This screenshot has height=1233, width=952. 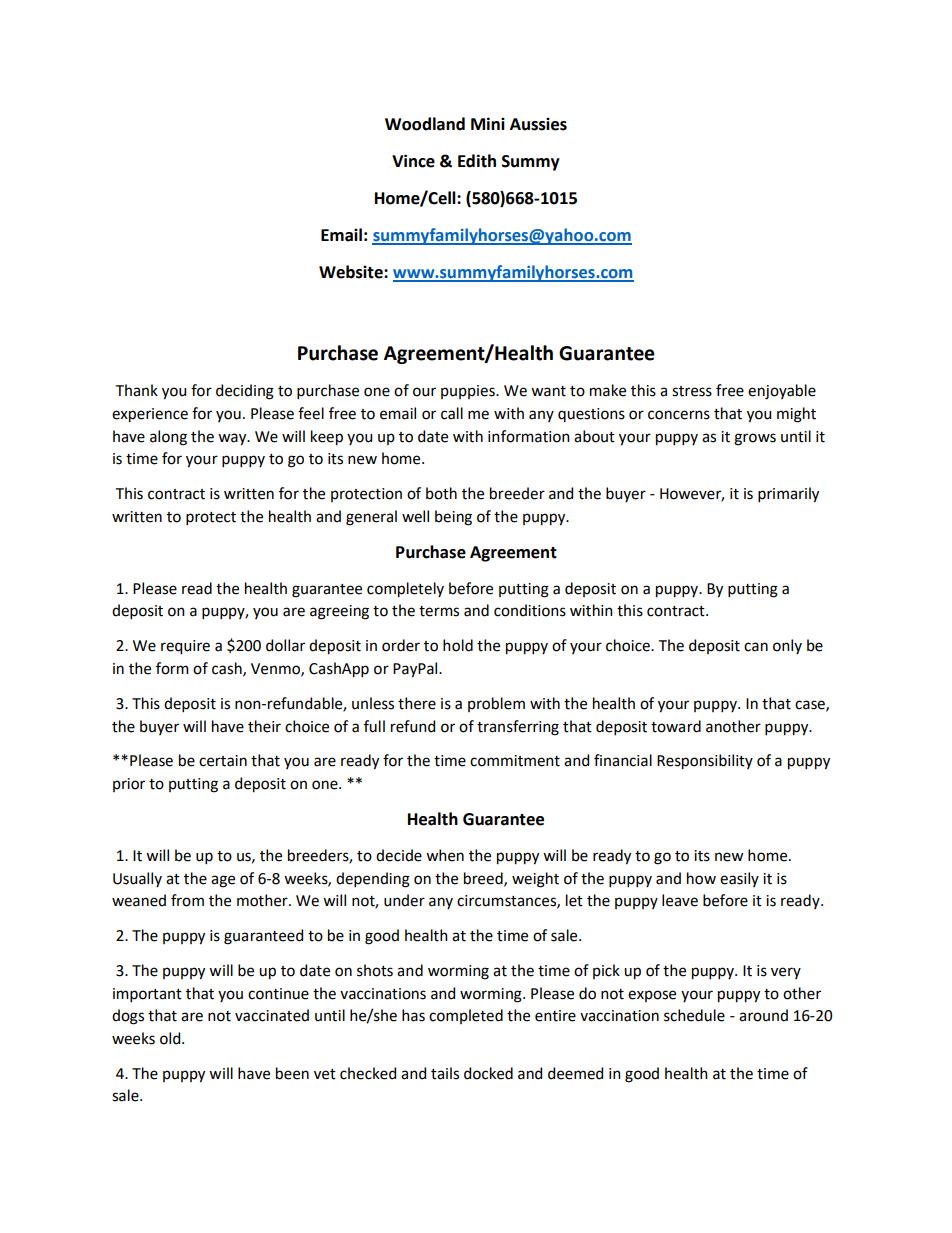 What do you see at coordinates (466, 1016) in the screenshot?
I see `completed` at bounding box center [466, 1016].
